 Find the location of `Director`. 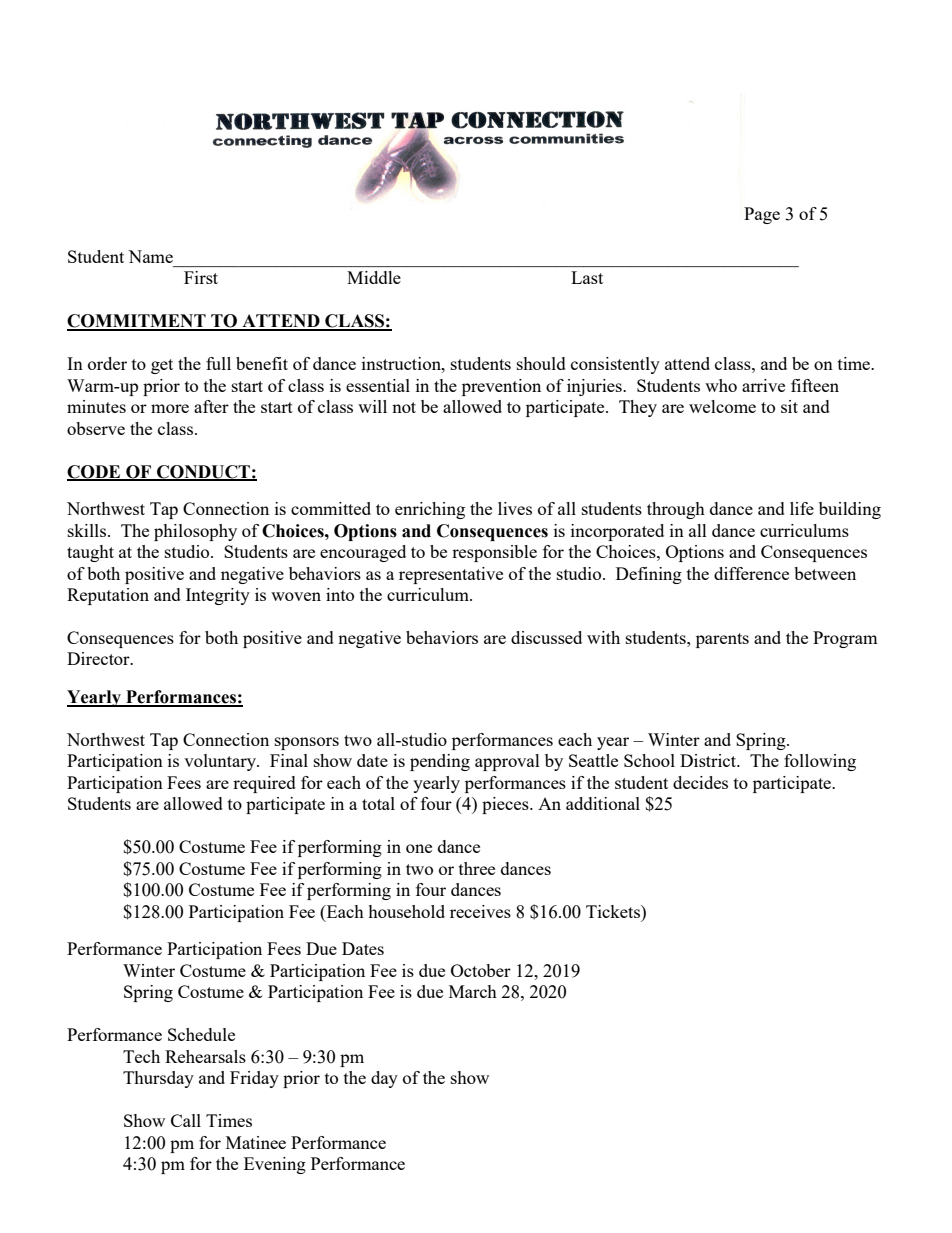

Director is located at coordinates (99, 658).
